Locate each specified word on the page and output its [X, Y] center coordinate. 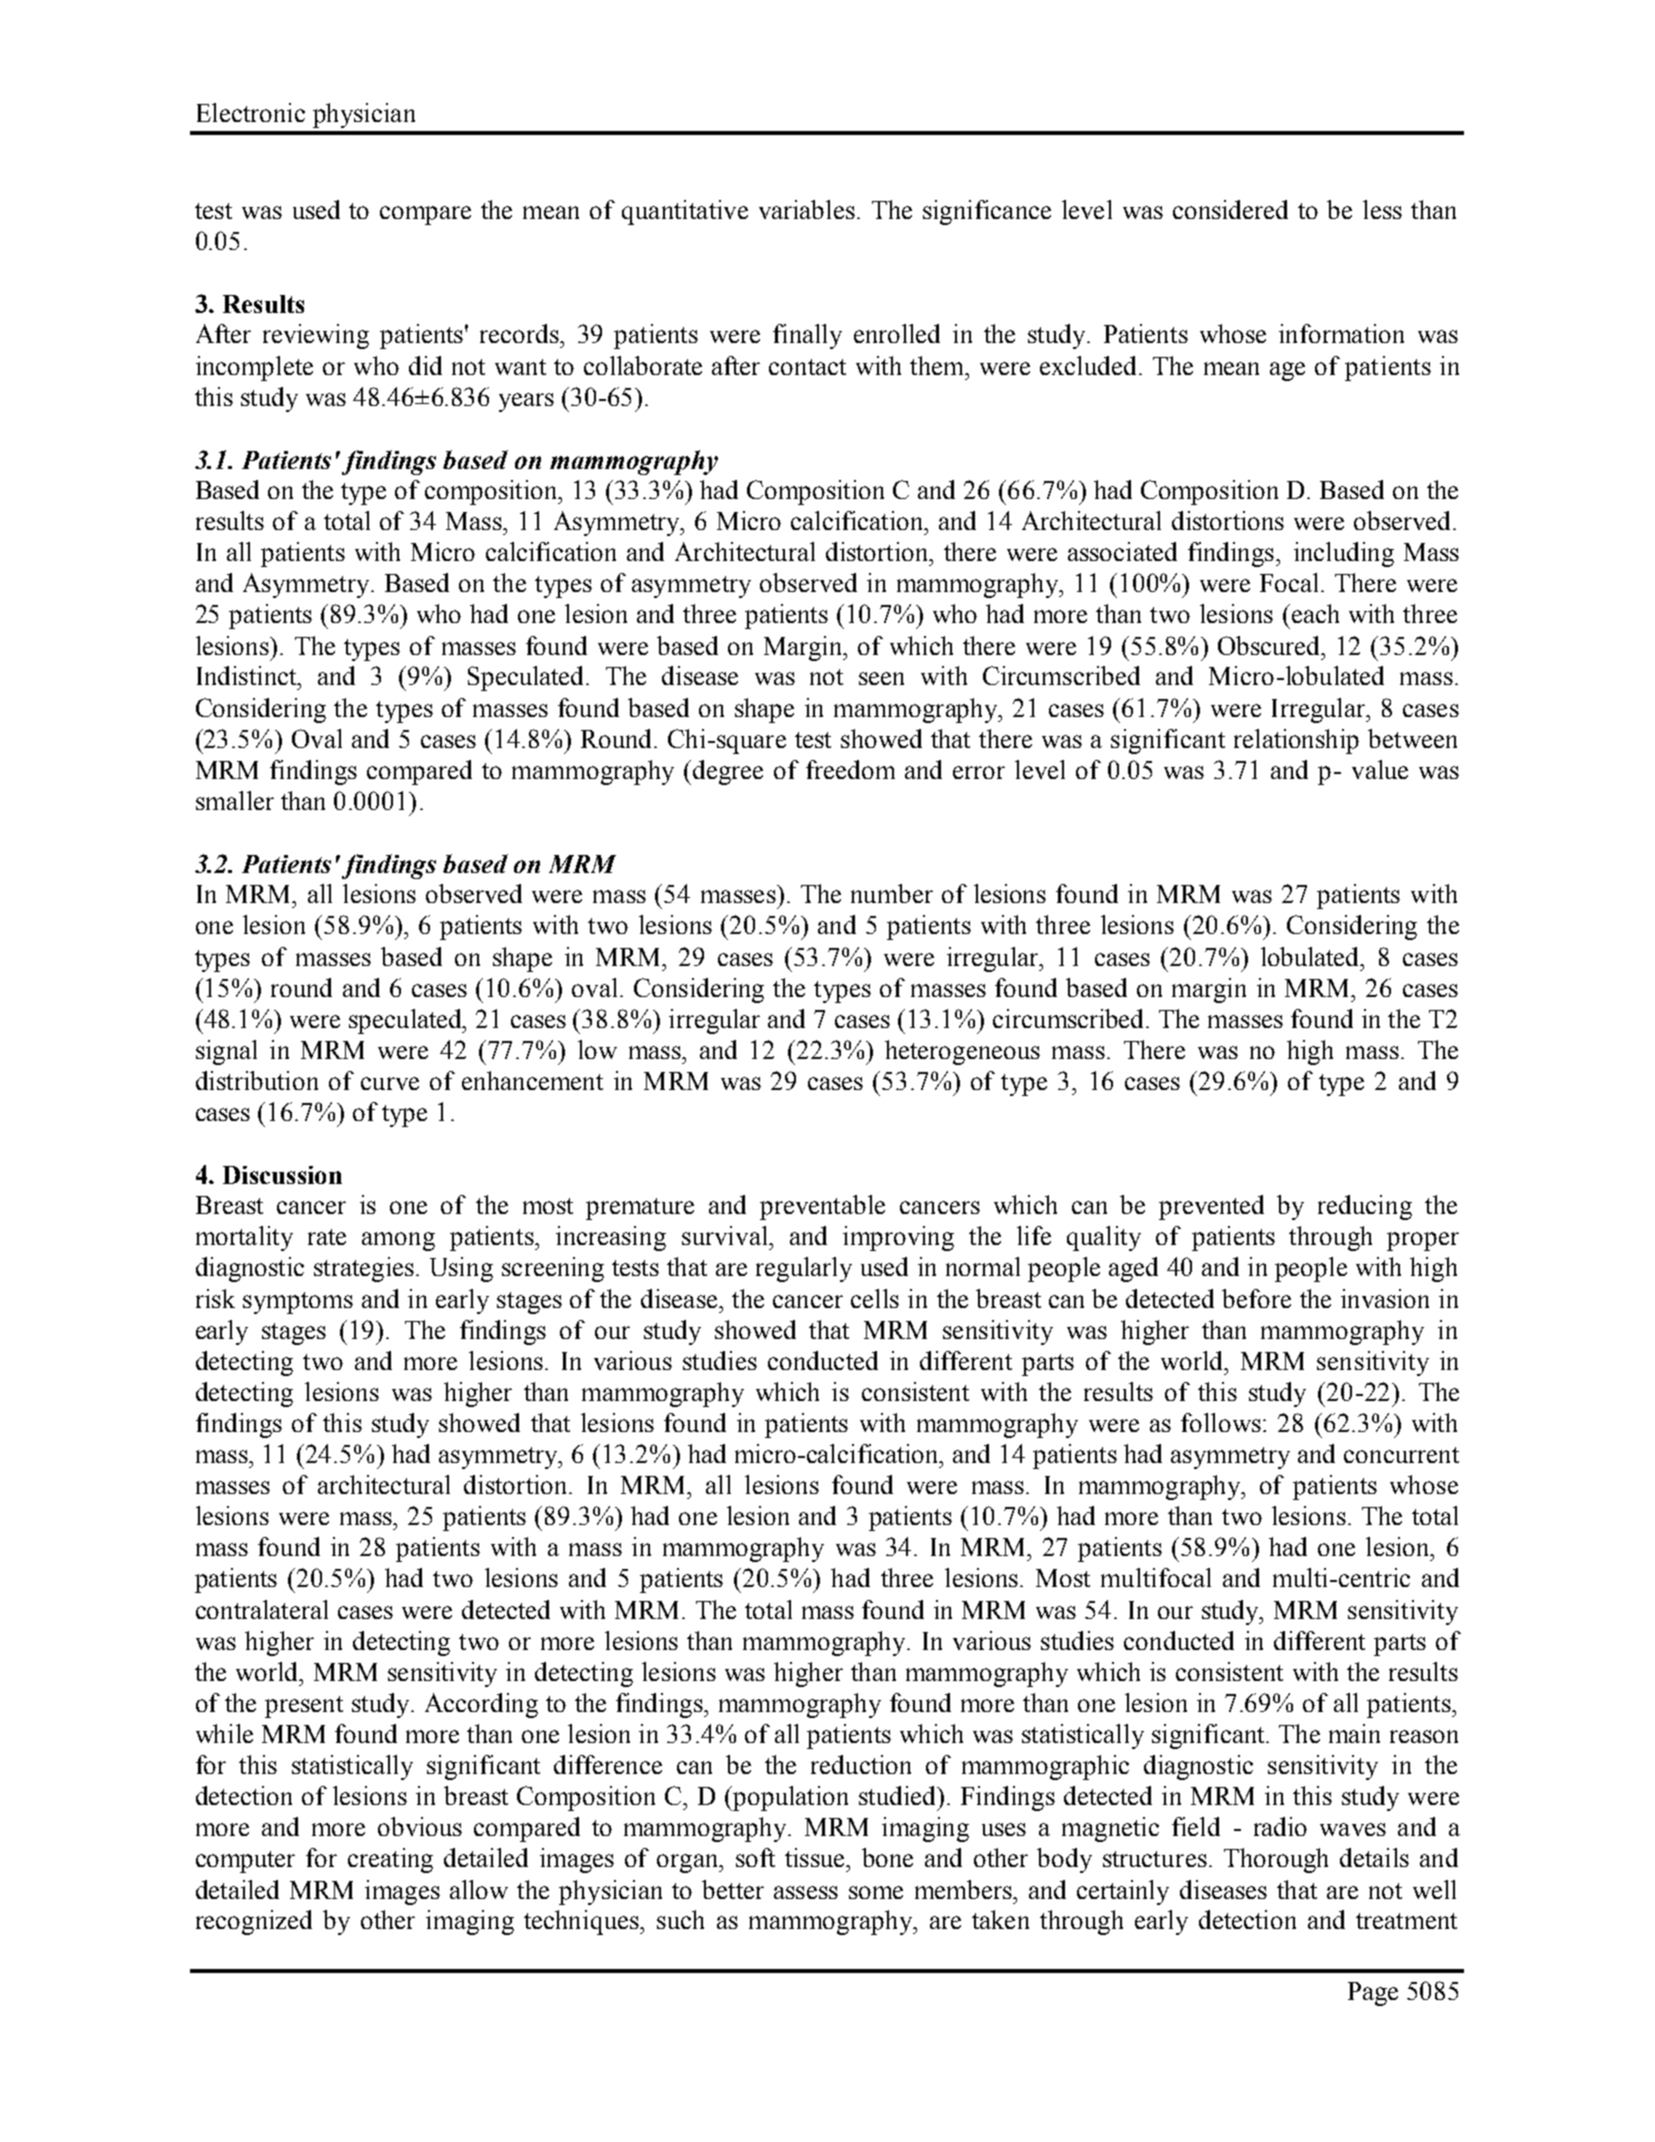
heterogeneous [962, 1052]
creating [390, 1860]
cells [875, 1298]
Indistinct [248, 675]
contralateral [262, 1609]
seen [881, 678]
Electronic [251, 112]
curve [390, 1083]
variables [807, 209]
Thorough [1276, 1860]
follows [1221, 1422]
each [1314, 613]
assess [806, 1892]
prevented [1211, 1207]
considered [1230, 209]
